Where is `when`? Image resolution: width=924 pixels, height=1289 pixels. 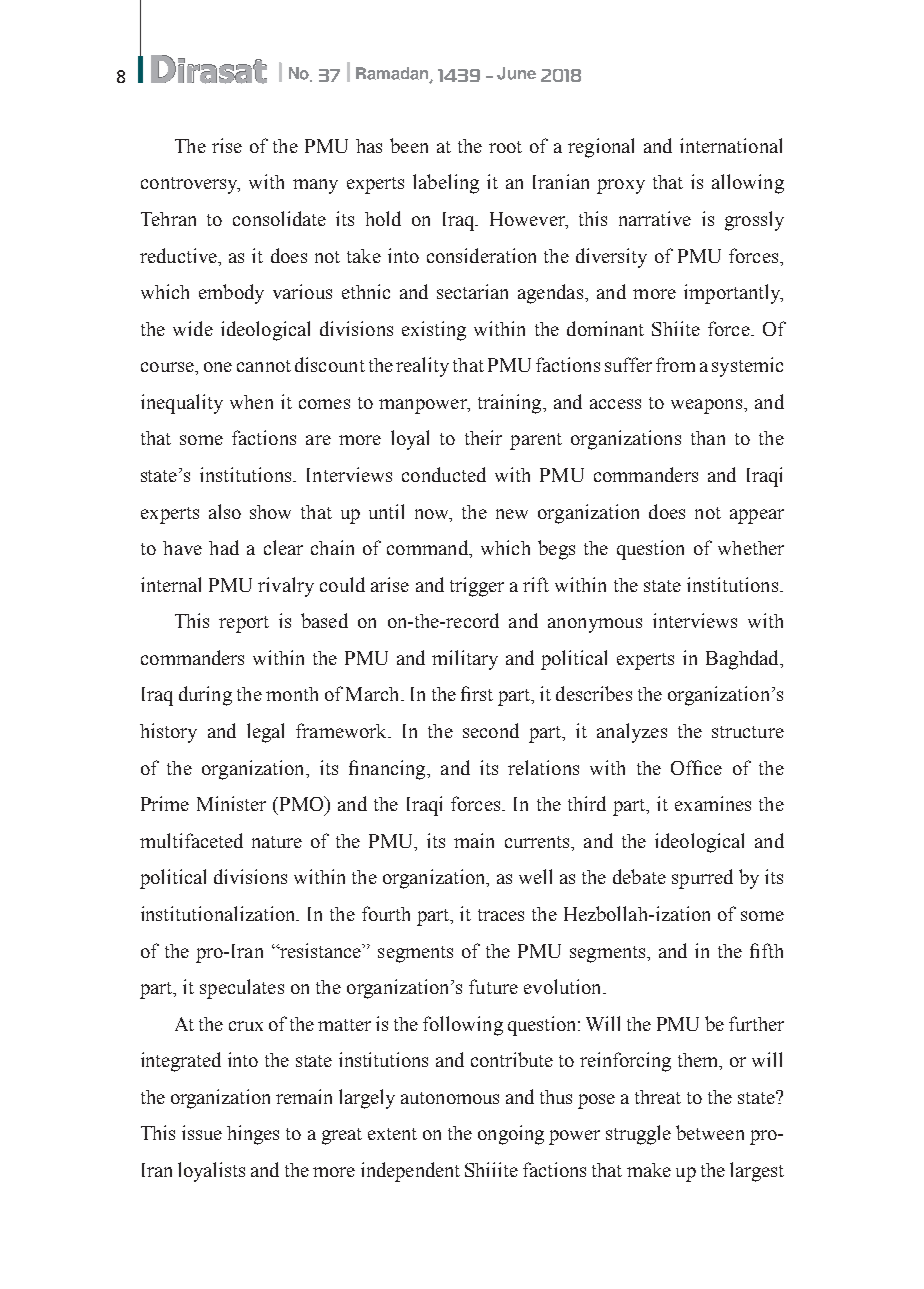 when is located at coordinates (251, 402).
